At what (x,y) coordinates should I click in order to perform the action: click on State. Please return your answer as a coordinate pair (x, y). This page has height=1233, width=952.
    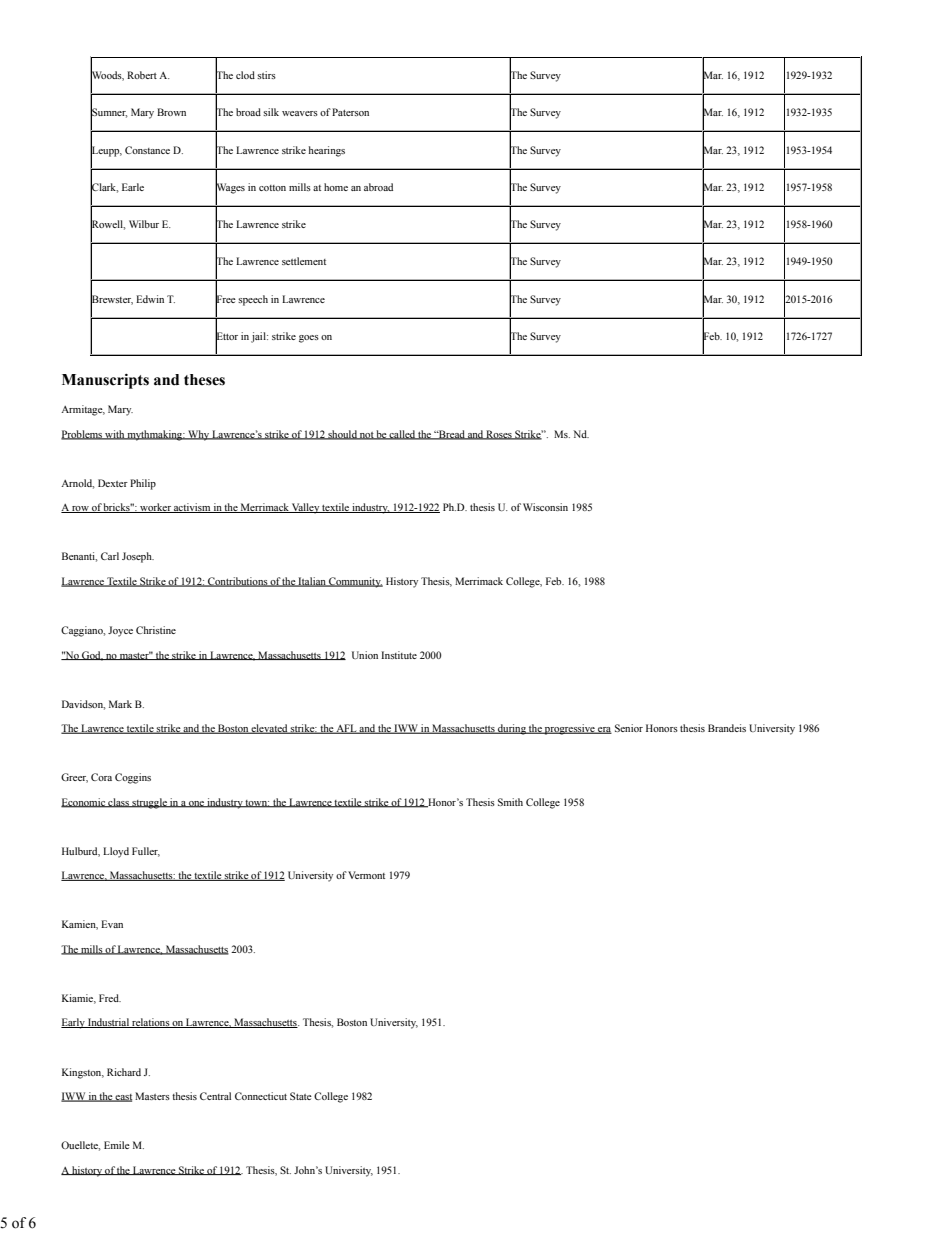
    Looking at the image, I should click on (301, 1096).
